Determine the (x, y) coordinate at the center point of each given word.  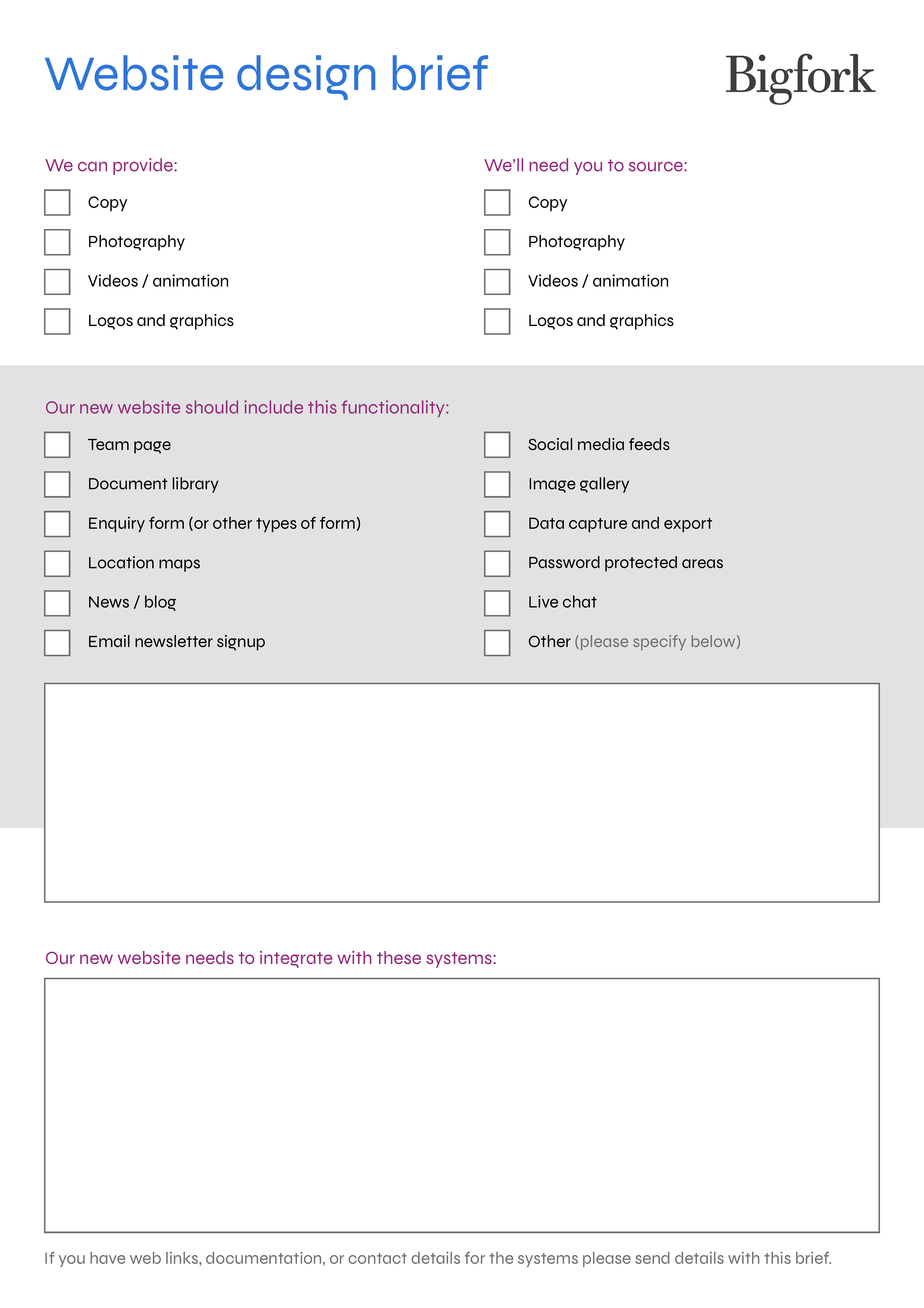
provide (144, 166)
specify (659, 642)
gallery (604, 485)
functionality (394, 408)
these (399, 957)
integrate (296, 959)
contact (377, 1258)
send (652, 1258)
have (107, 1258)
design (306, 77)
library (195, 485)
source (657, 167)
